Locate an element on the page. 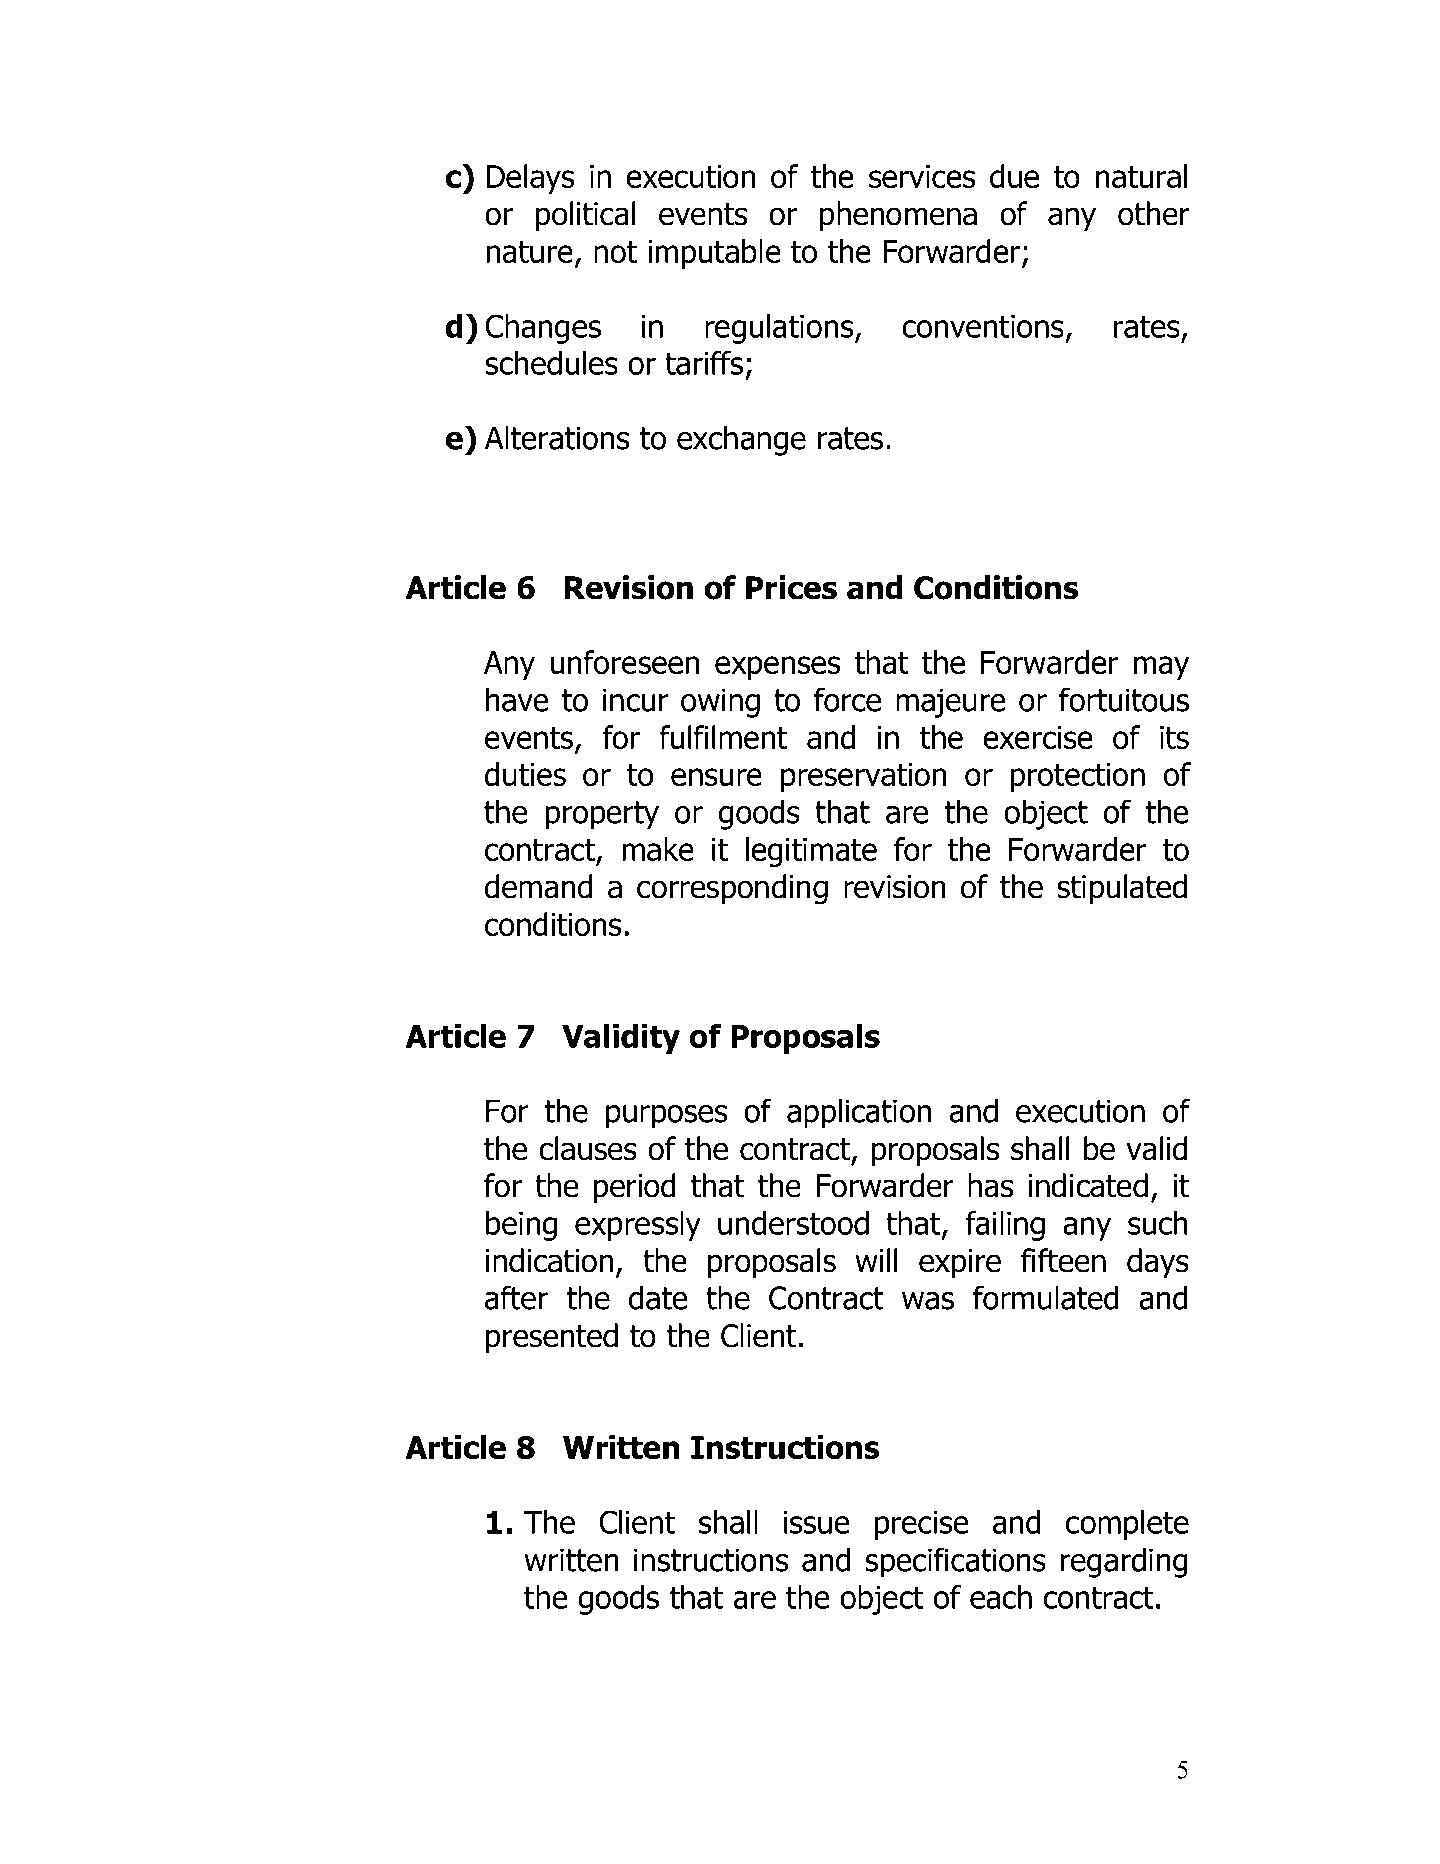 The image size is (1440, 1864). other is located at coordinates (1153, 213).
